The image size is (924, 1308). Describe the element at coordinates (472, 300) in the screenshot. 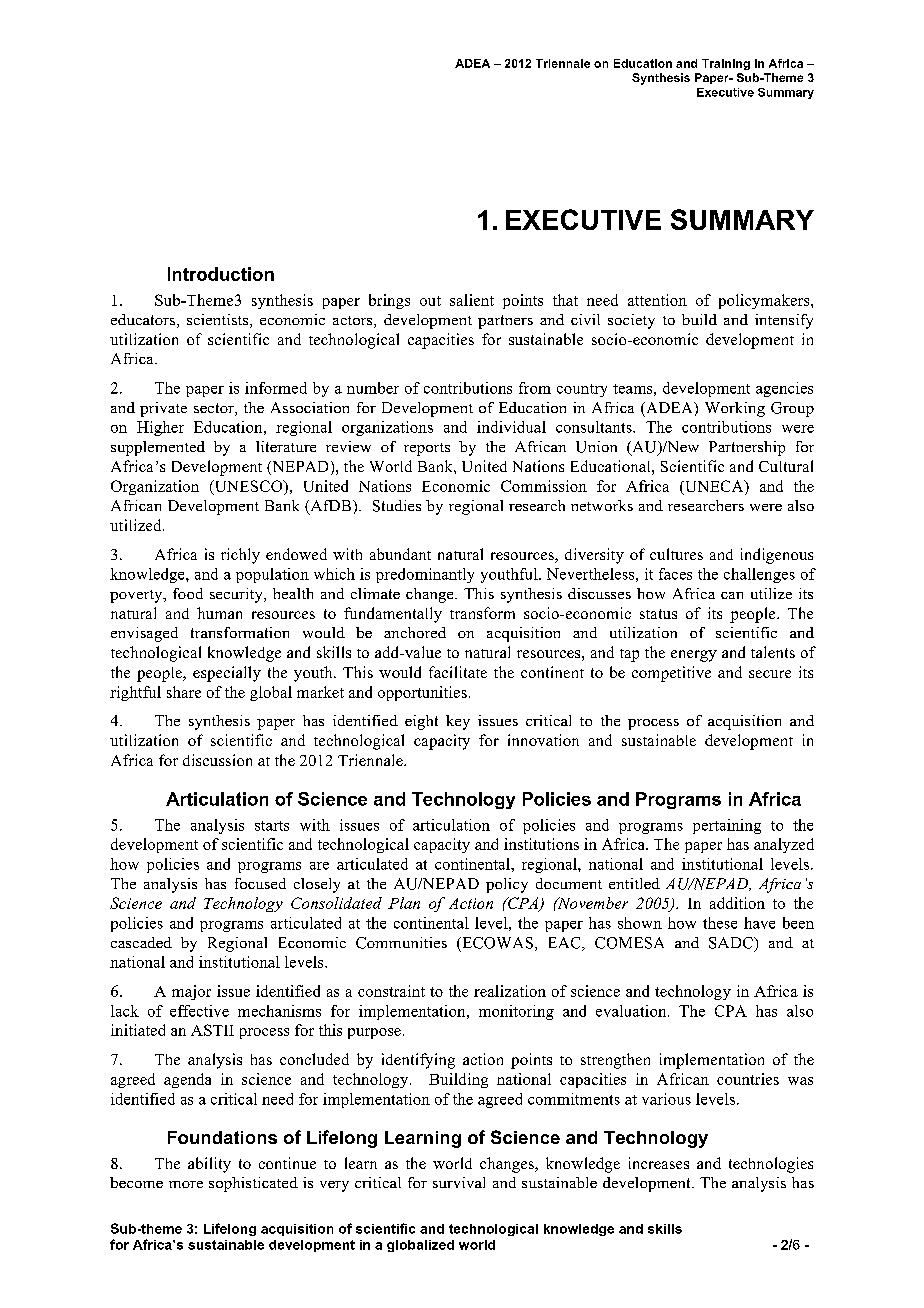

I see `salient` at that location.
